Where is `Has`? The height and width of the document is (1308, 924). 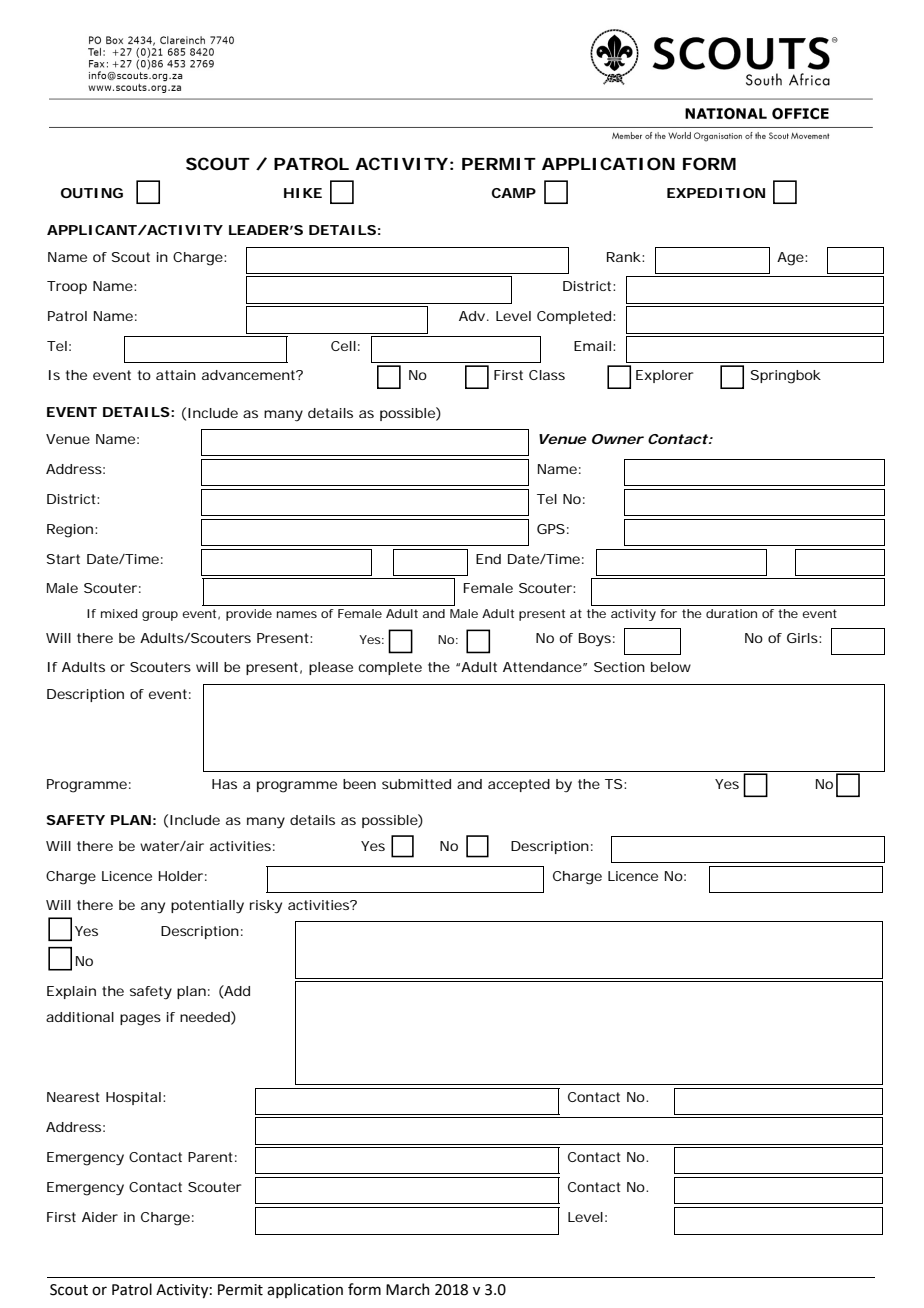 Has is located at coordinates (224, 784).
